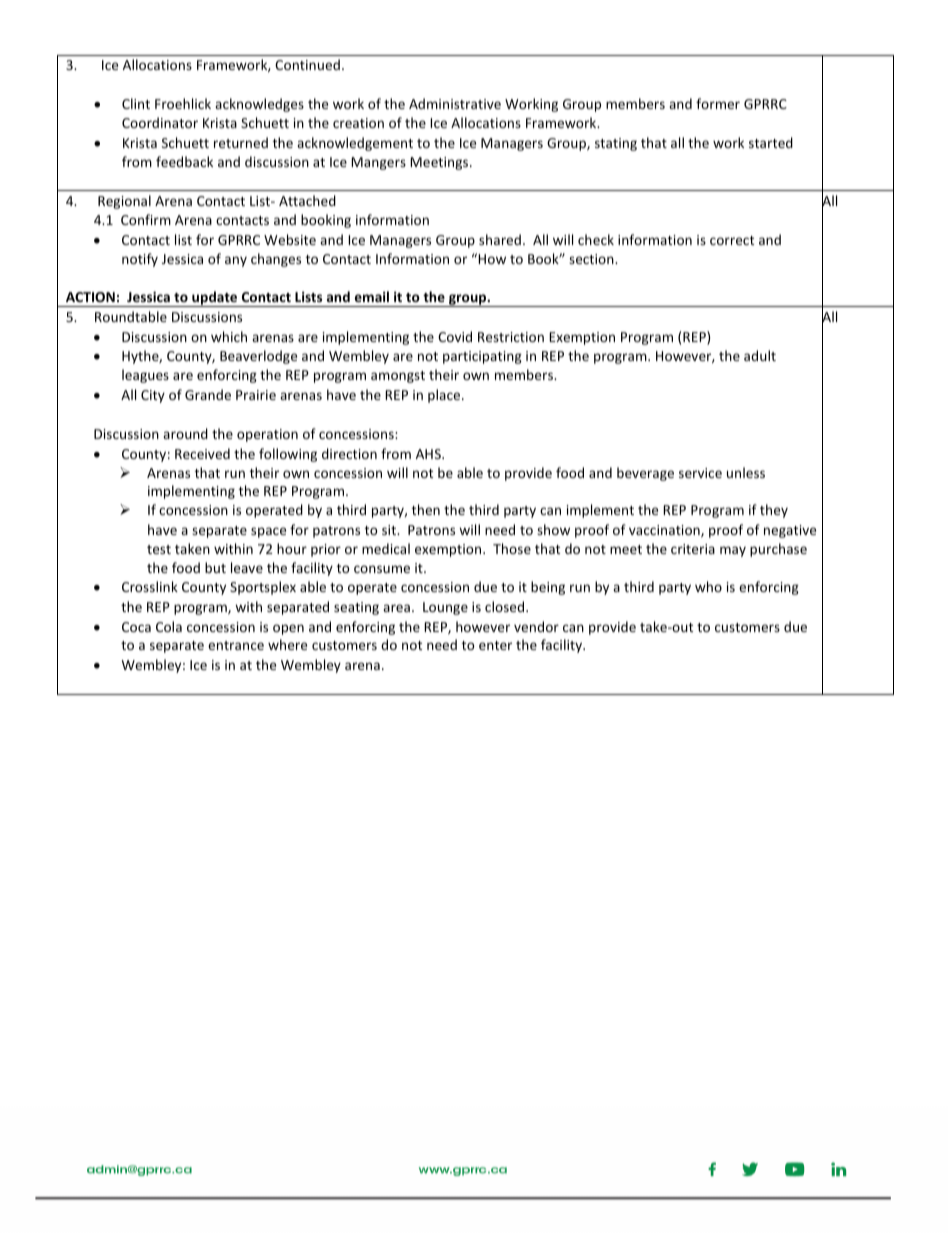 The image size is (952, 1233). I want to click on Lounge, so click(445, 608).
